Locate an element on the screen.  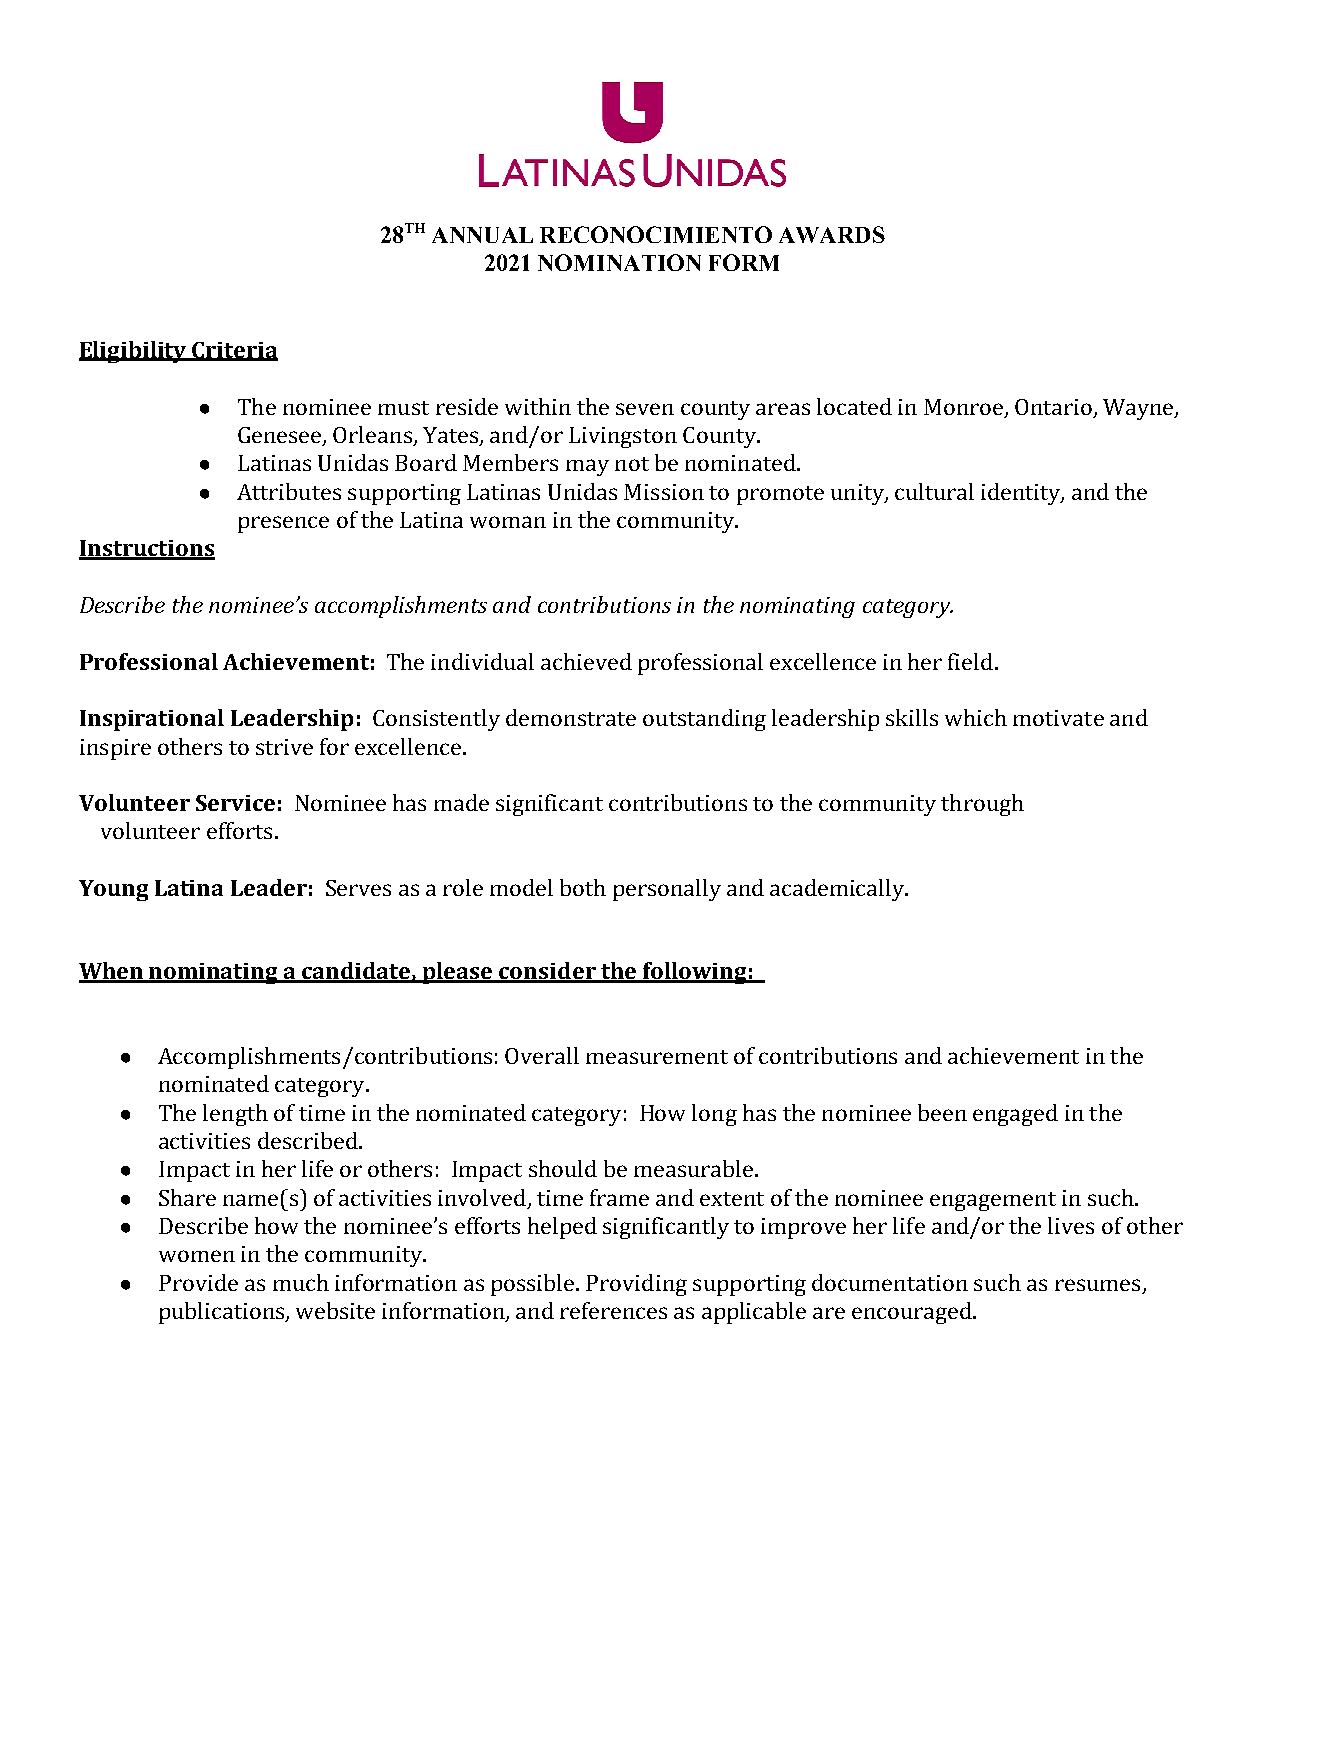
through is located at coordinates (982, 805).
